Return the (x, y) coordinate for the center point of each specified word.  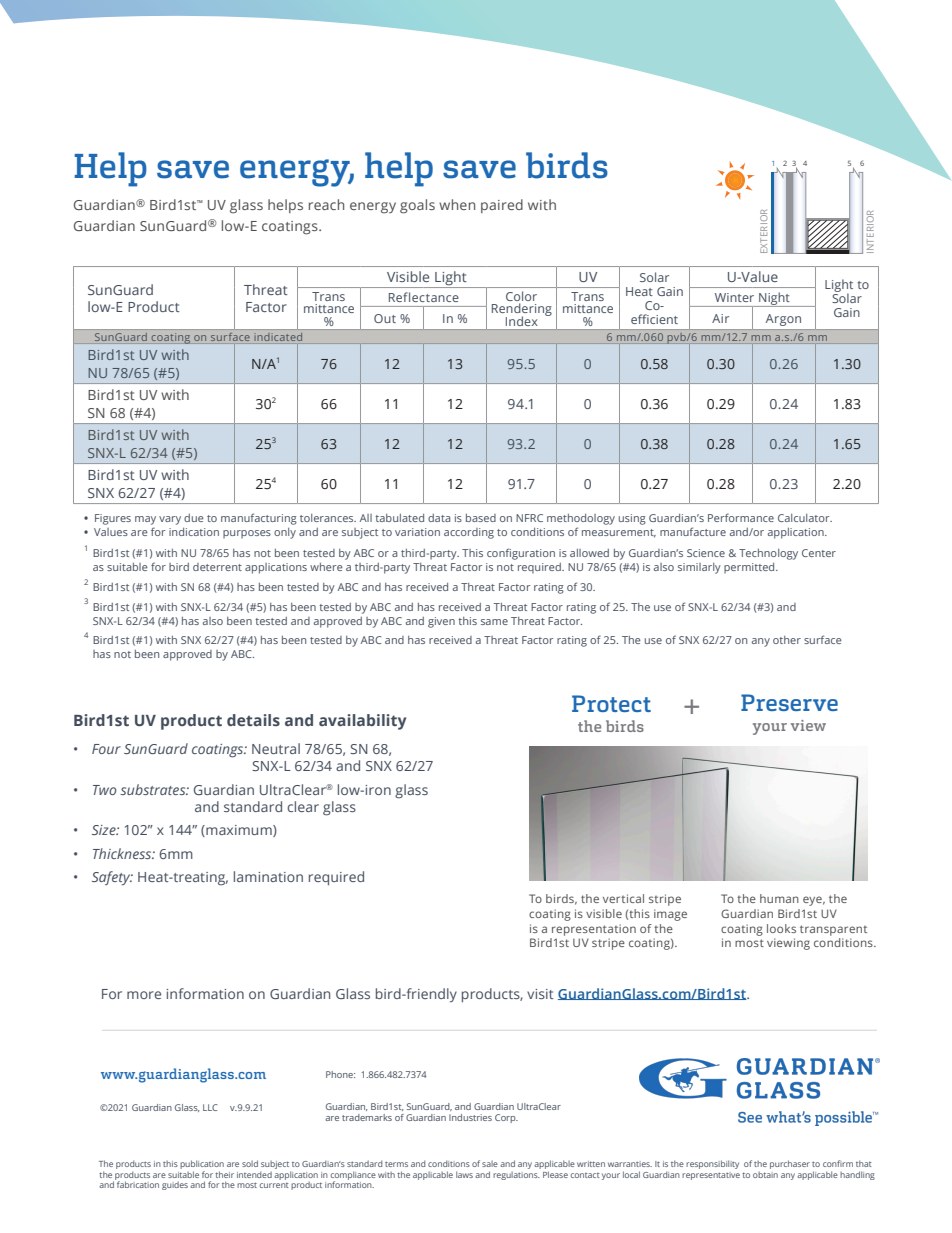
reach (326, 204)
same (494, 622)
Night (774, 299)
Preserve (789, 702)
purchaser (790, 1164)
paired (502, 206)
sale (490, 1164)
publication (202, 1164)
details (253, 720)
